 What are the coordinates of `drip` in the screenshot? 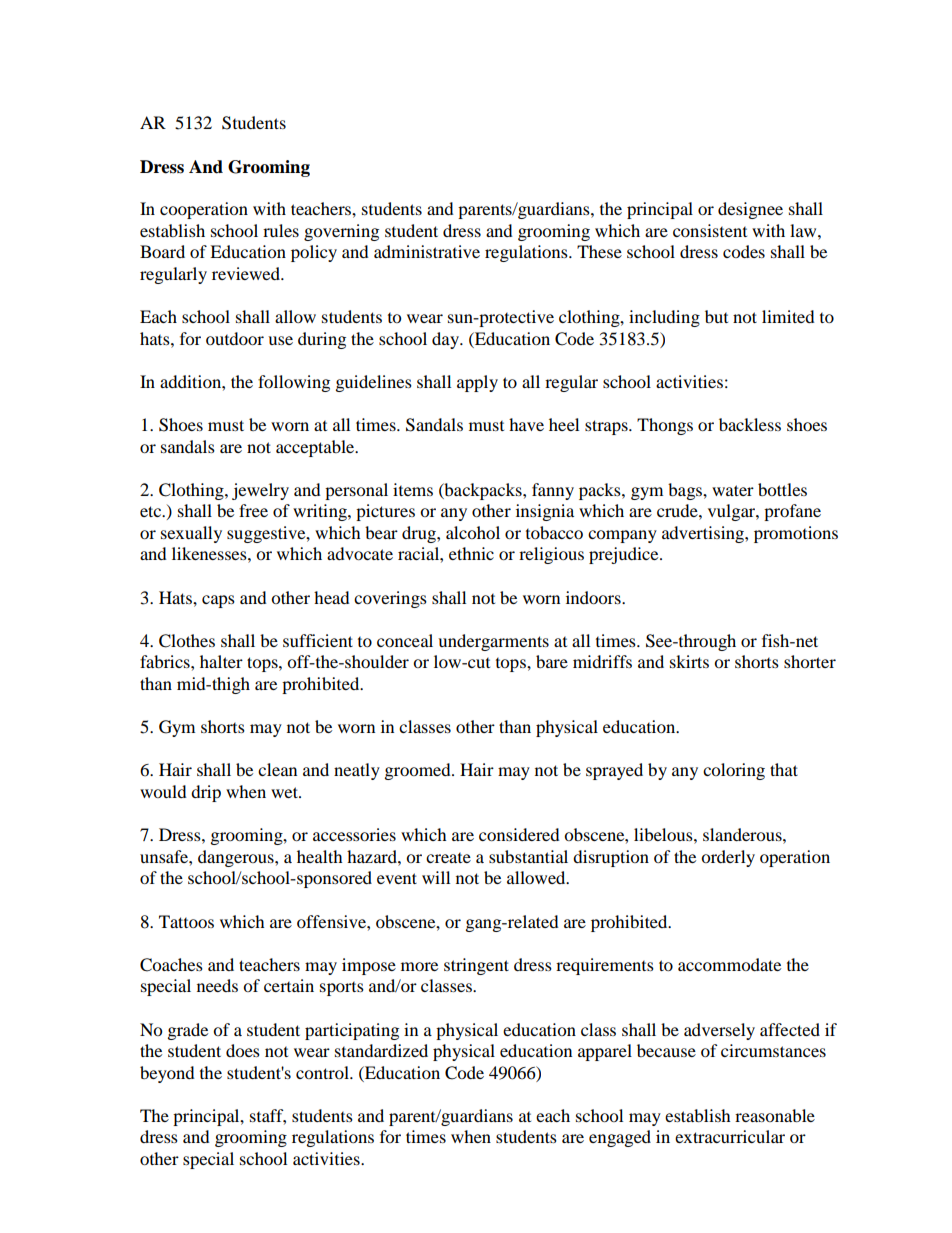 It's located at (206, 793).
